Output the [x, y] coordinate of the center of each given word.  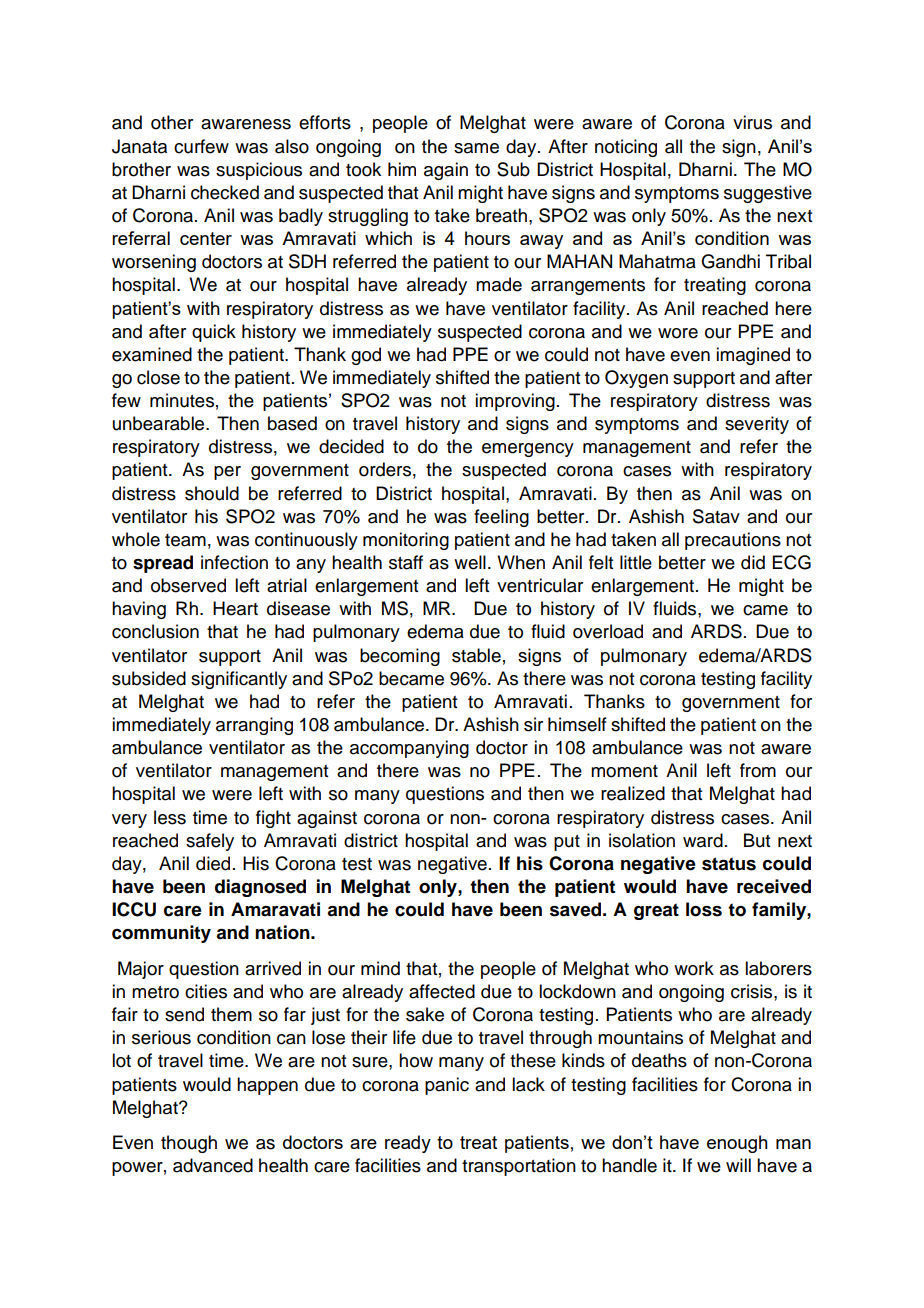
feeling [501, 518]
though [189, 1144]
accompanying [409, 749]
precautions [733, 541]
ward [703, 840]
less [170, 817]
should [212, 493]
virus [752, 122]
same [476, 148]
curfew [201, 146]
